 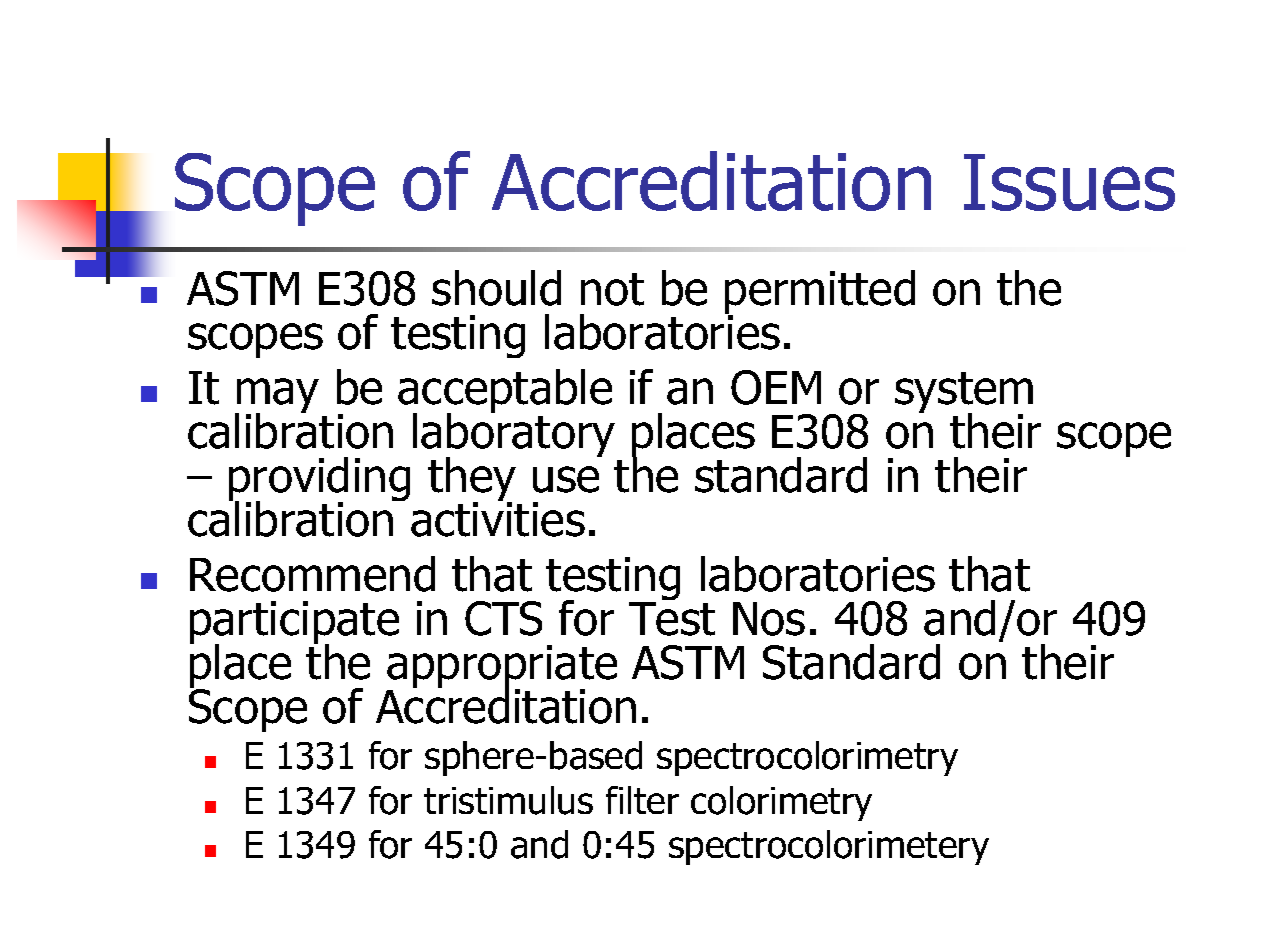 I want to click on use, so click(x=566, y=479).
